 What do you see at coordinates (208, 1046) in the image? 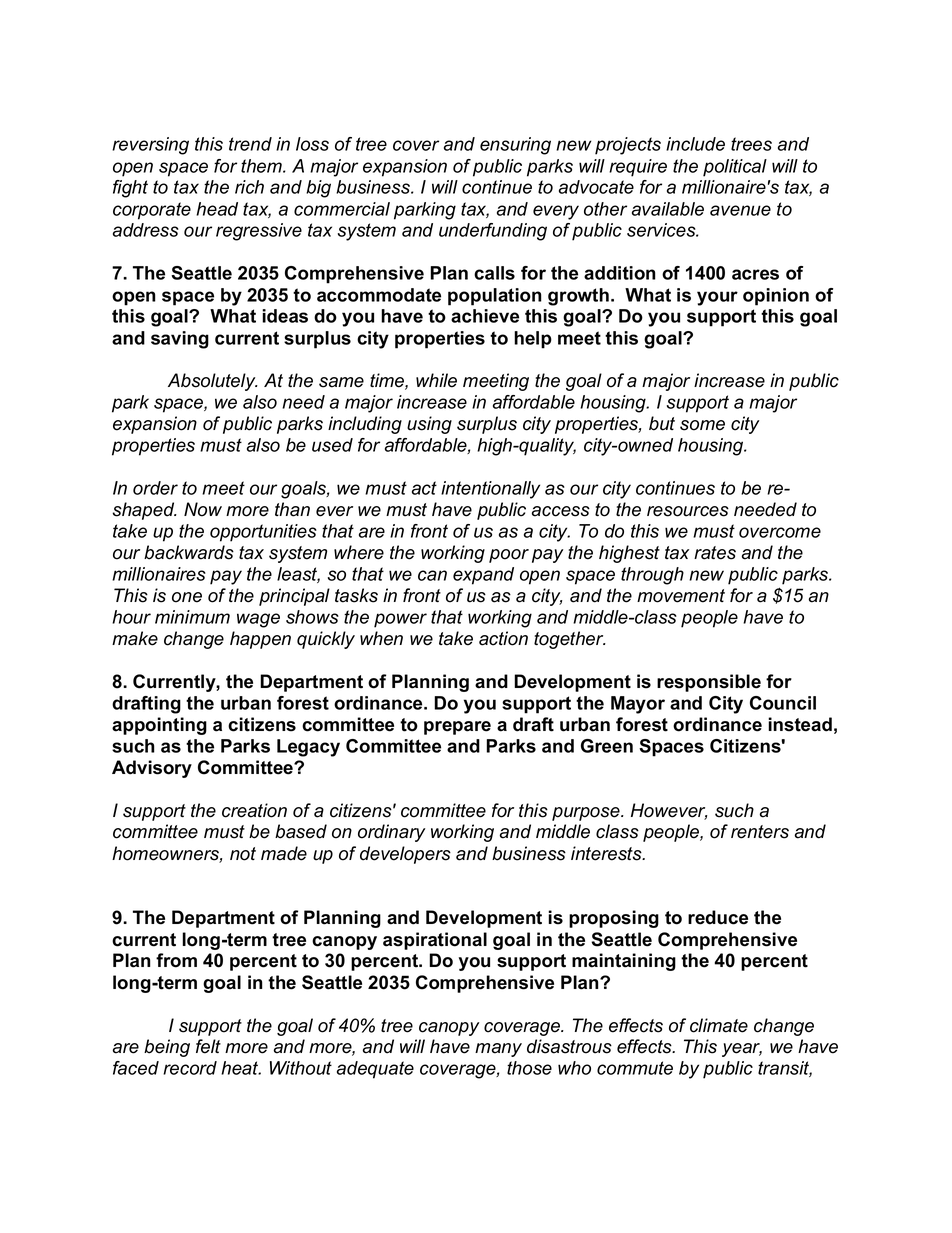
I see `felt` at bounding box center [208, 1046].
